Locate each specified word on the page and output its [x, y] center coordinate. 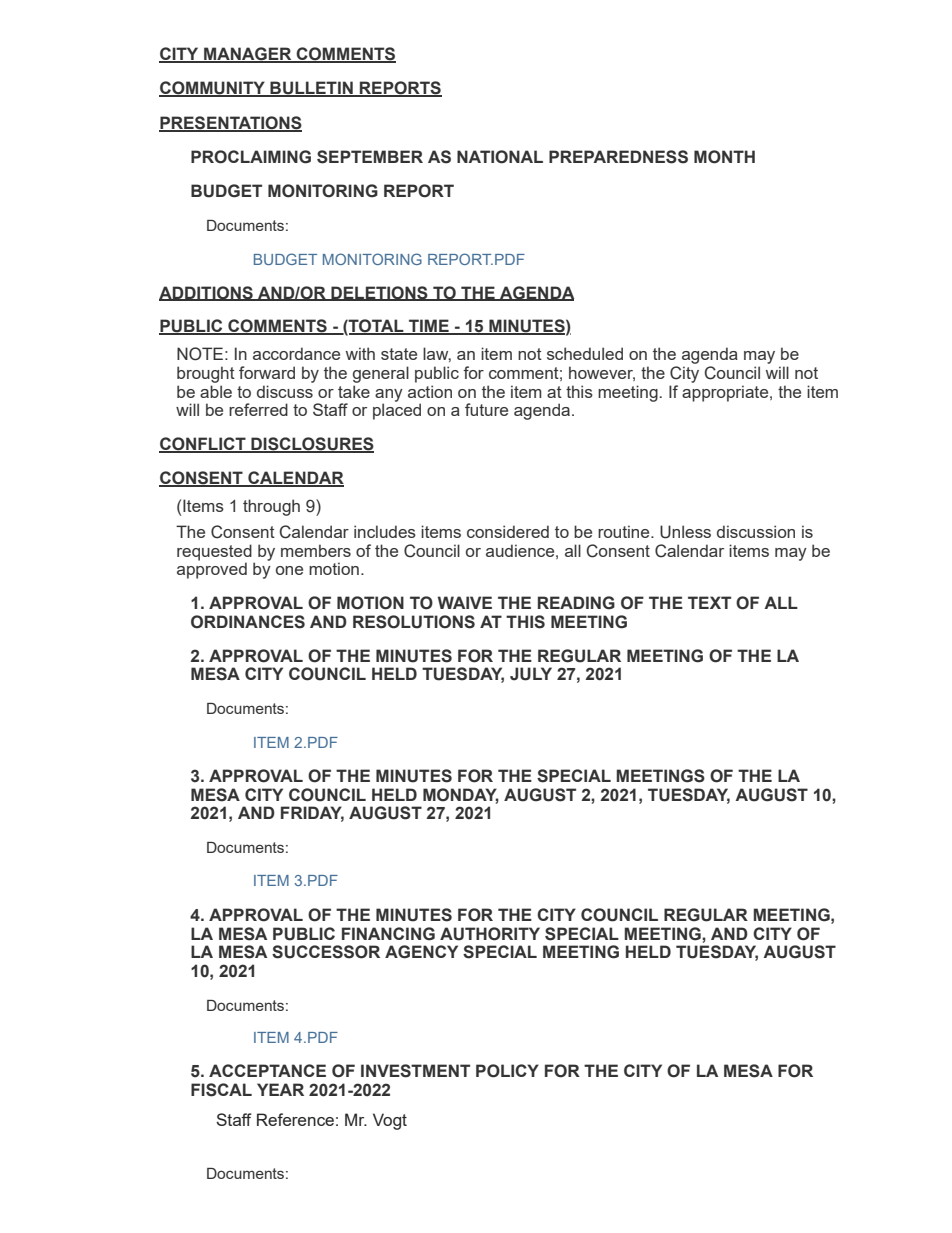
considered [508, 531]
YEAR [280, 1089]
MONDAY [461, 795]
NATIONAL [500, 157]
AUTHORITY [490, 934]
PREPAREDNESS [618, 157]
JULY [531, 674]
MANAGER [248, 55]
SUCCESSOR [326, 952]
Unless [685, 532]
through [271, 507]
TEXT [709, 602]
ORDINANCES [248, 622]
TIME [429, 327]
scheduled [585, 353]
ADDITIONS [207, 293]
